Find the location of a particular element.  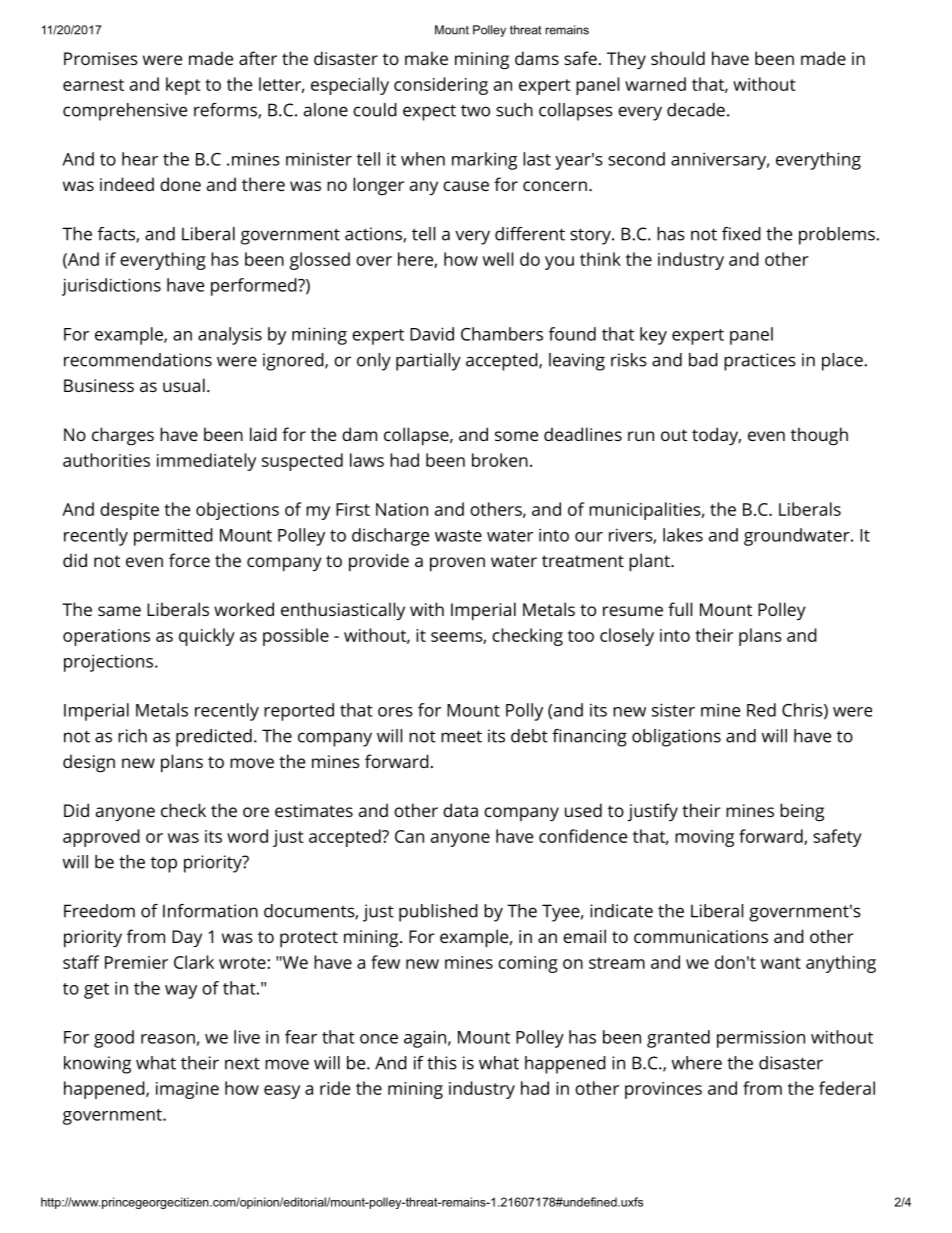

meet is located at coordinates (461, 736).
